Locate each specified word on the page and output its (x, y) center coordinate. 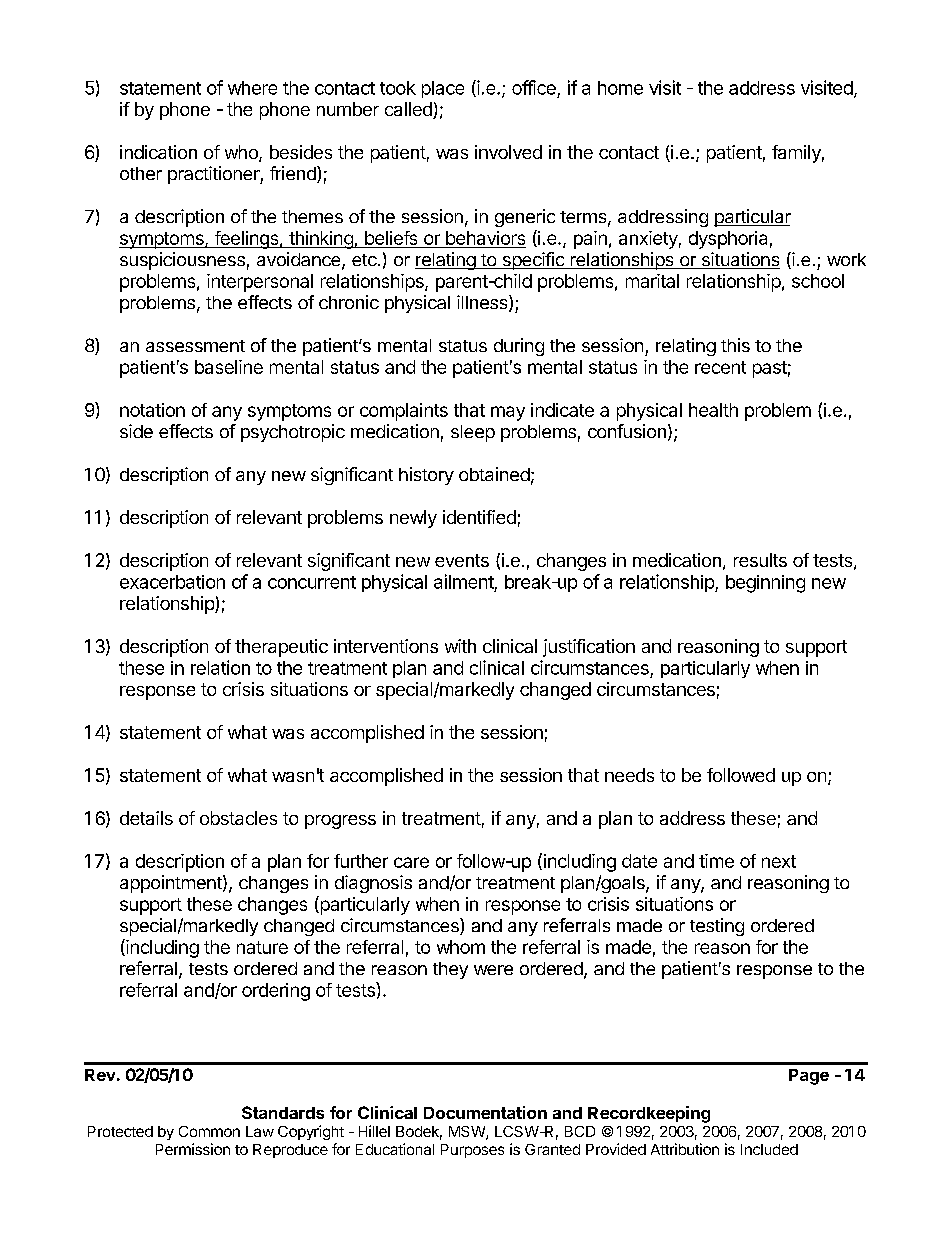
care (411, 862)
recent (720, 367)
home (620, 88)
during (519, 347)
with (460, 646)
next (779, 861)
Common (209, 1131)
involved (508, 152)
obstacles (238, 818)
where (252, 88)
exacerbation (172, 582)
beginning (765, 584)
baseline (229, 367)
